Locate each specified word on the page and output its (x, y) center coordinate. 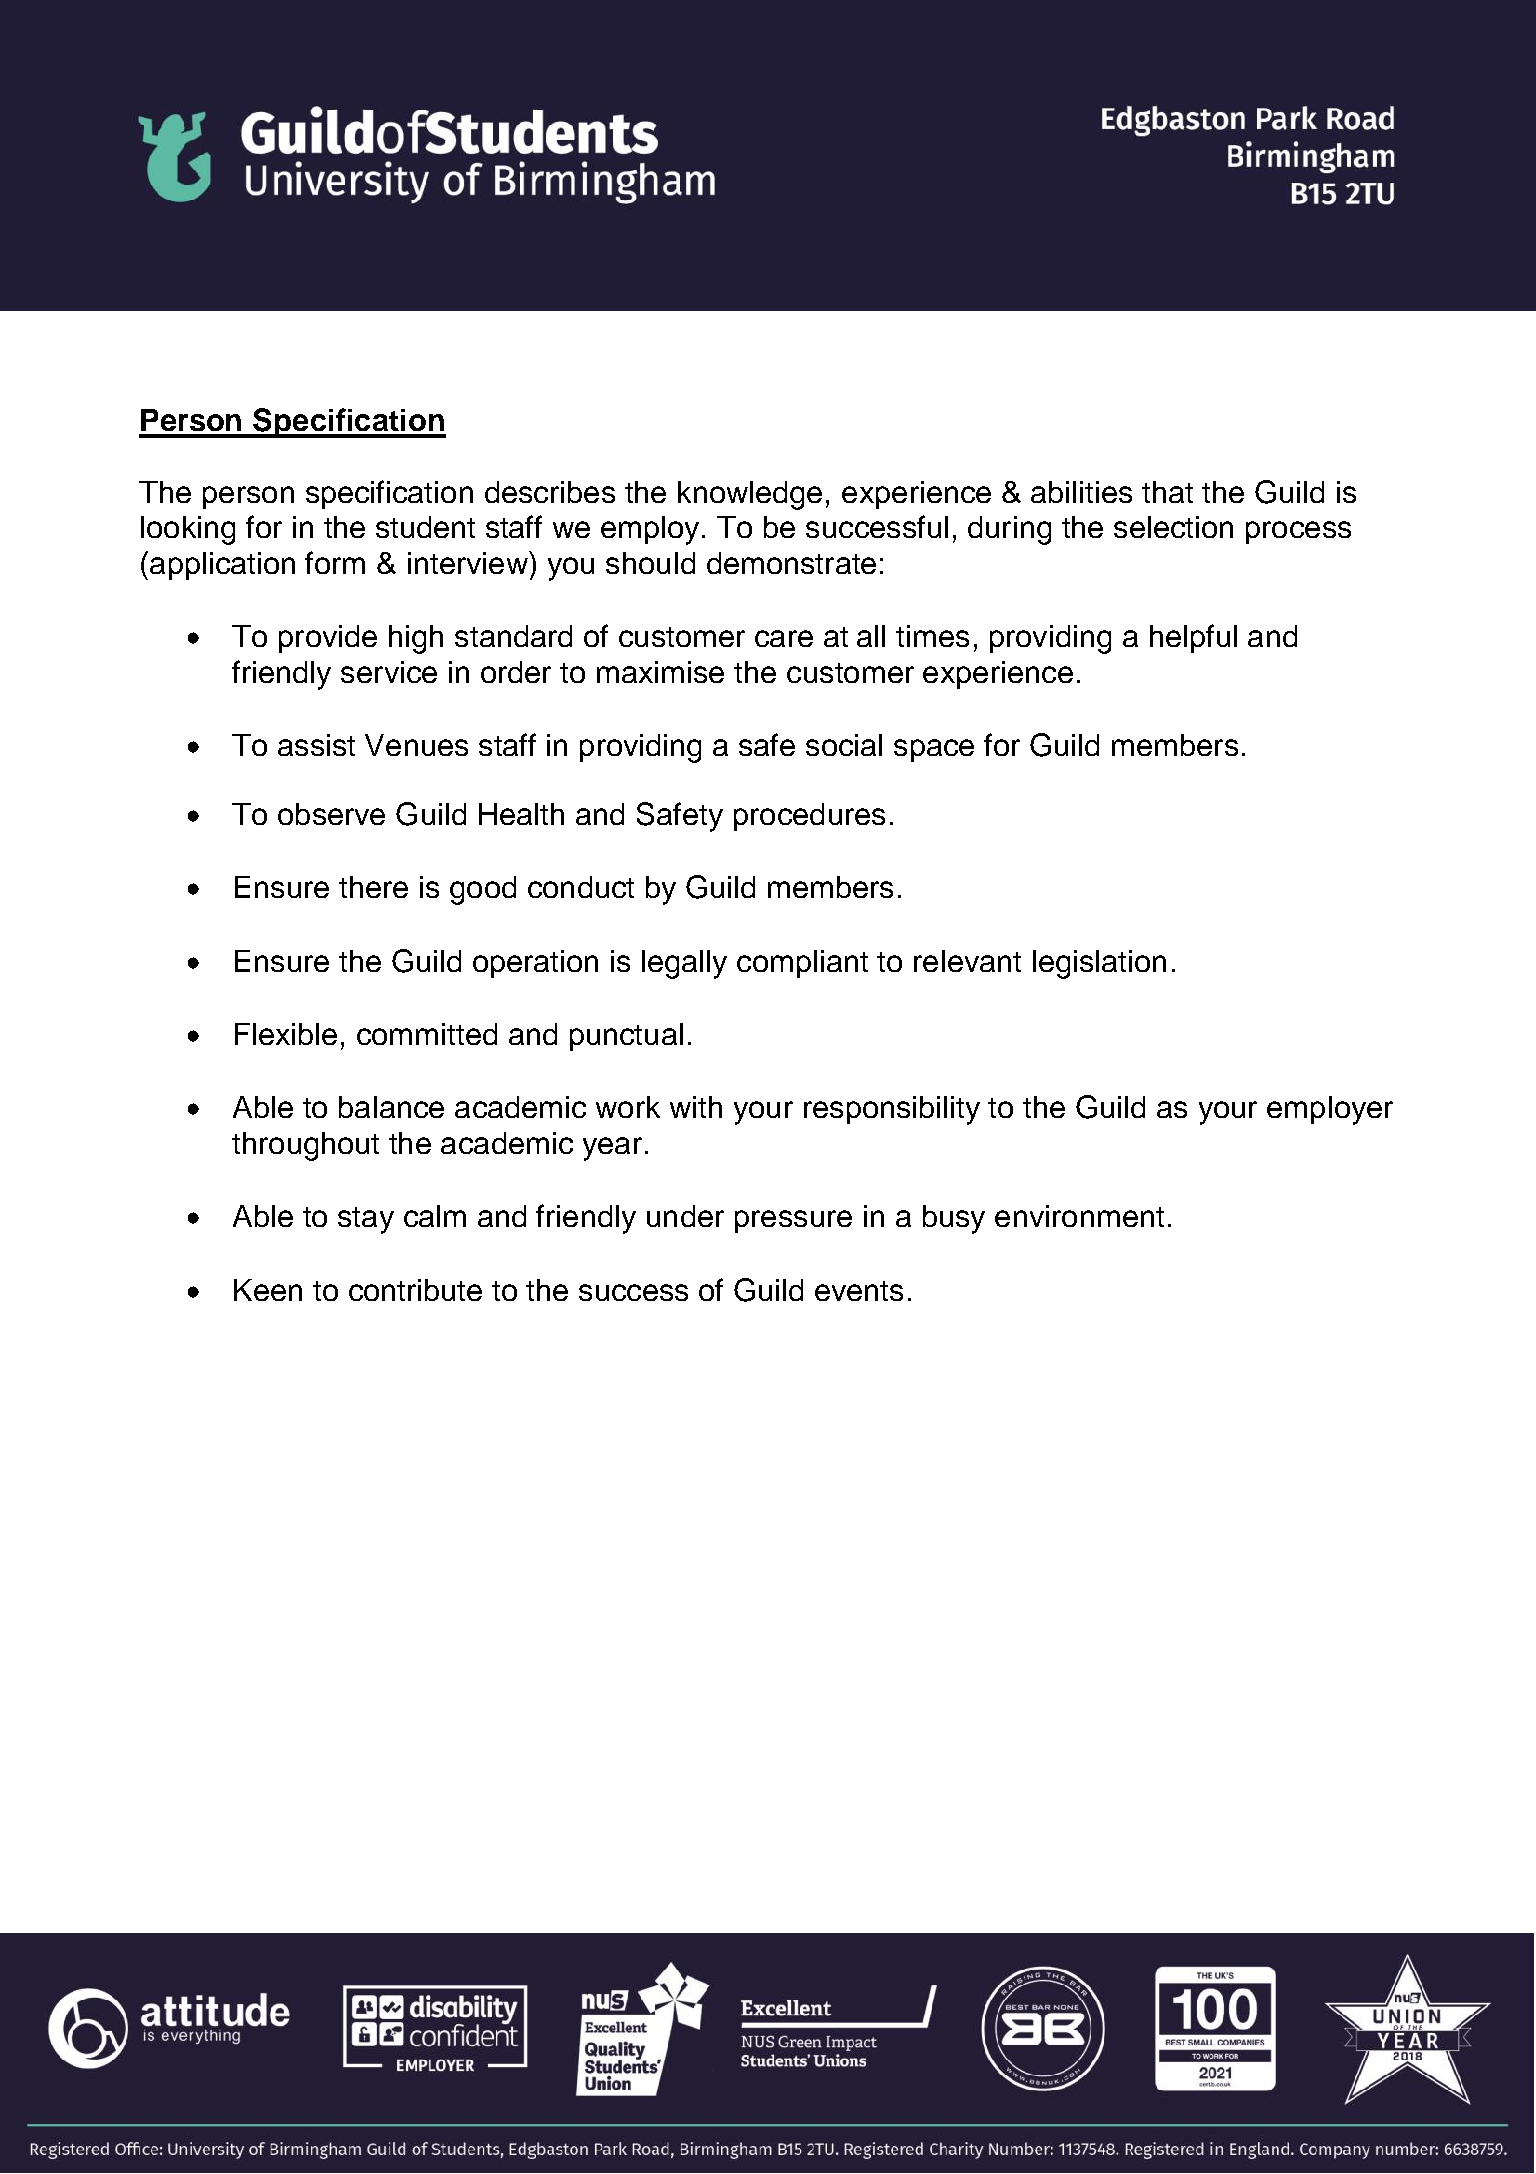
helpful (1193, 638)
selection (1173, 527)
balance (391, 1107)
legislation (1099, 964)
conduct (581, 887)
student (425, 527)
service (389, 672)
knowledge (750, 495)
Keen (268, 1290)
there (373, 887)
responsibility (892, 1110)
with (696, 1107)
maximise (660, 672)
